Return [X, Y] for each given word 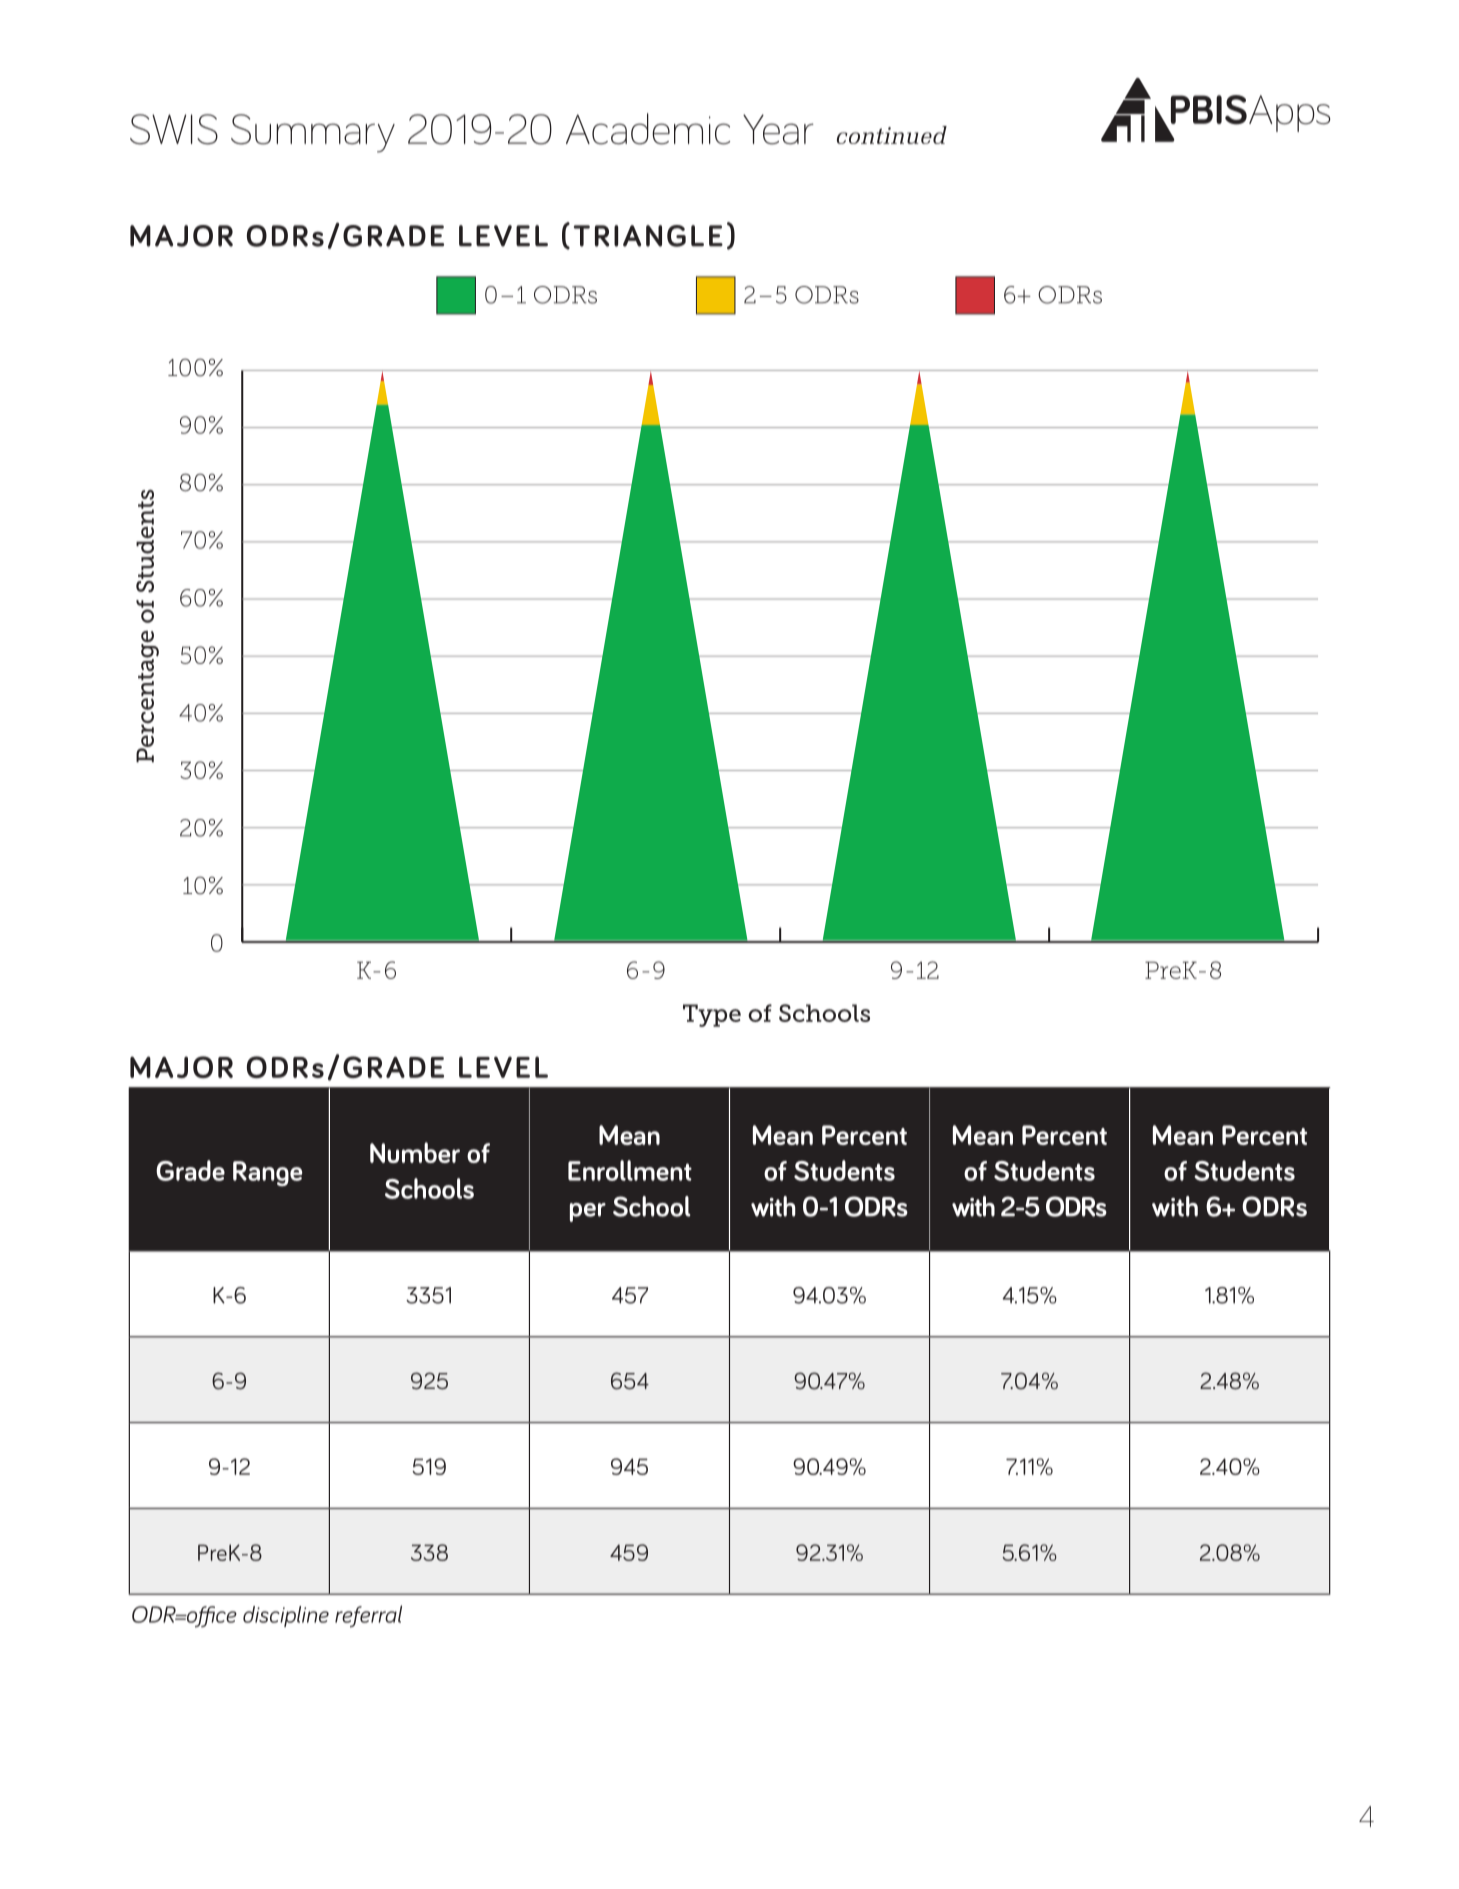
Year [778, 129]
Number [415, 1152]
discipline [286, 1616]
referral [368, 1616]
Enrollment [630, 1170]
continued [892, 135]
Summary [313, 133]
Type [712, 1015]
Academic [648, 129]
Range [268, 1173]
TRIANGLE [648, 236]
